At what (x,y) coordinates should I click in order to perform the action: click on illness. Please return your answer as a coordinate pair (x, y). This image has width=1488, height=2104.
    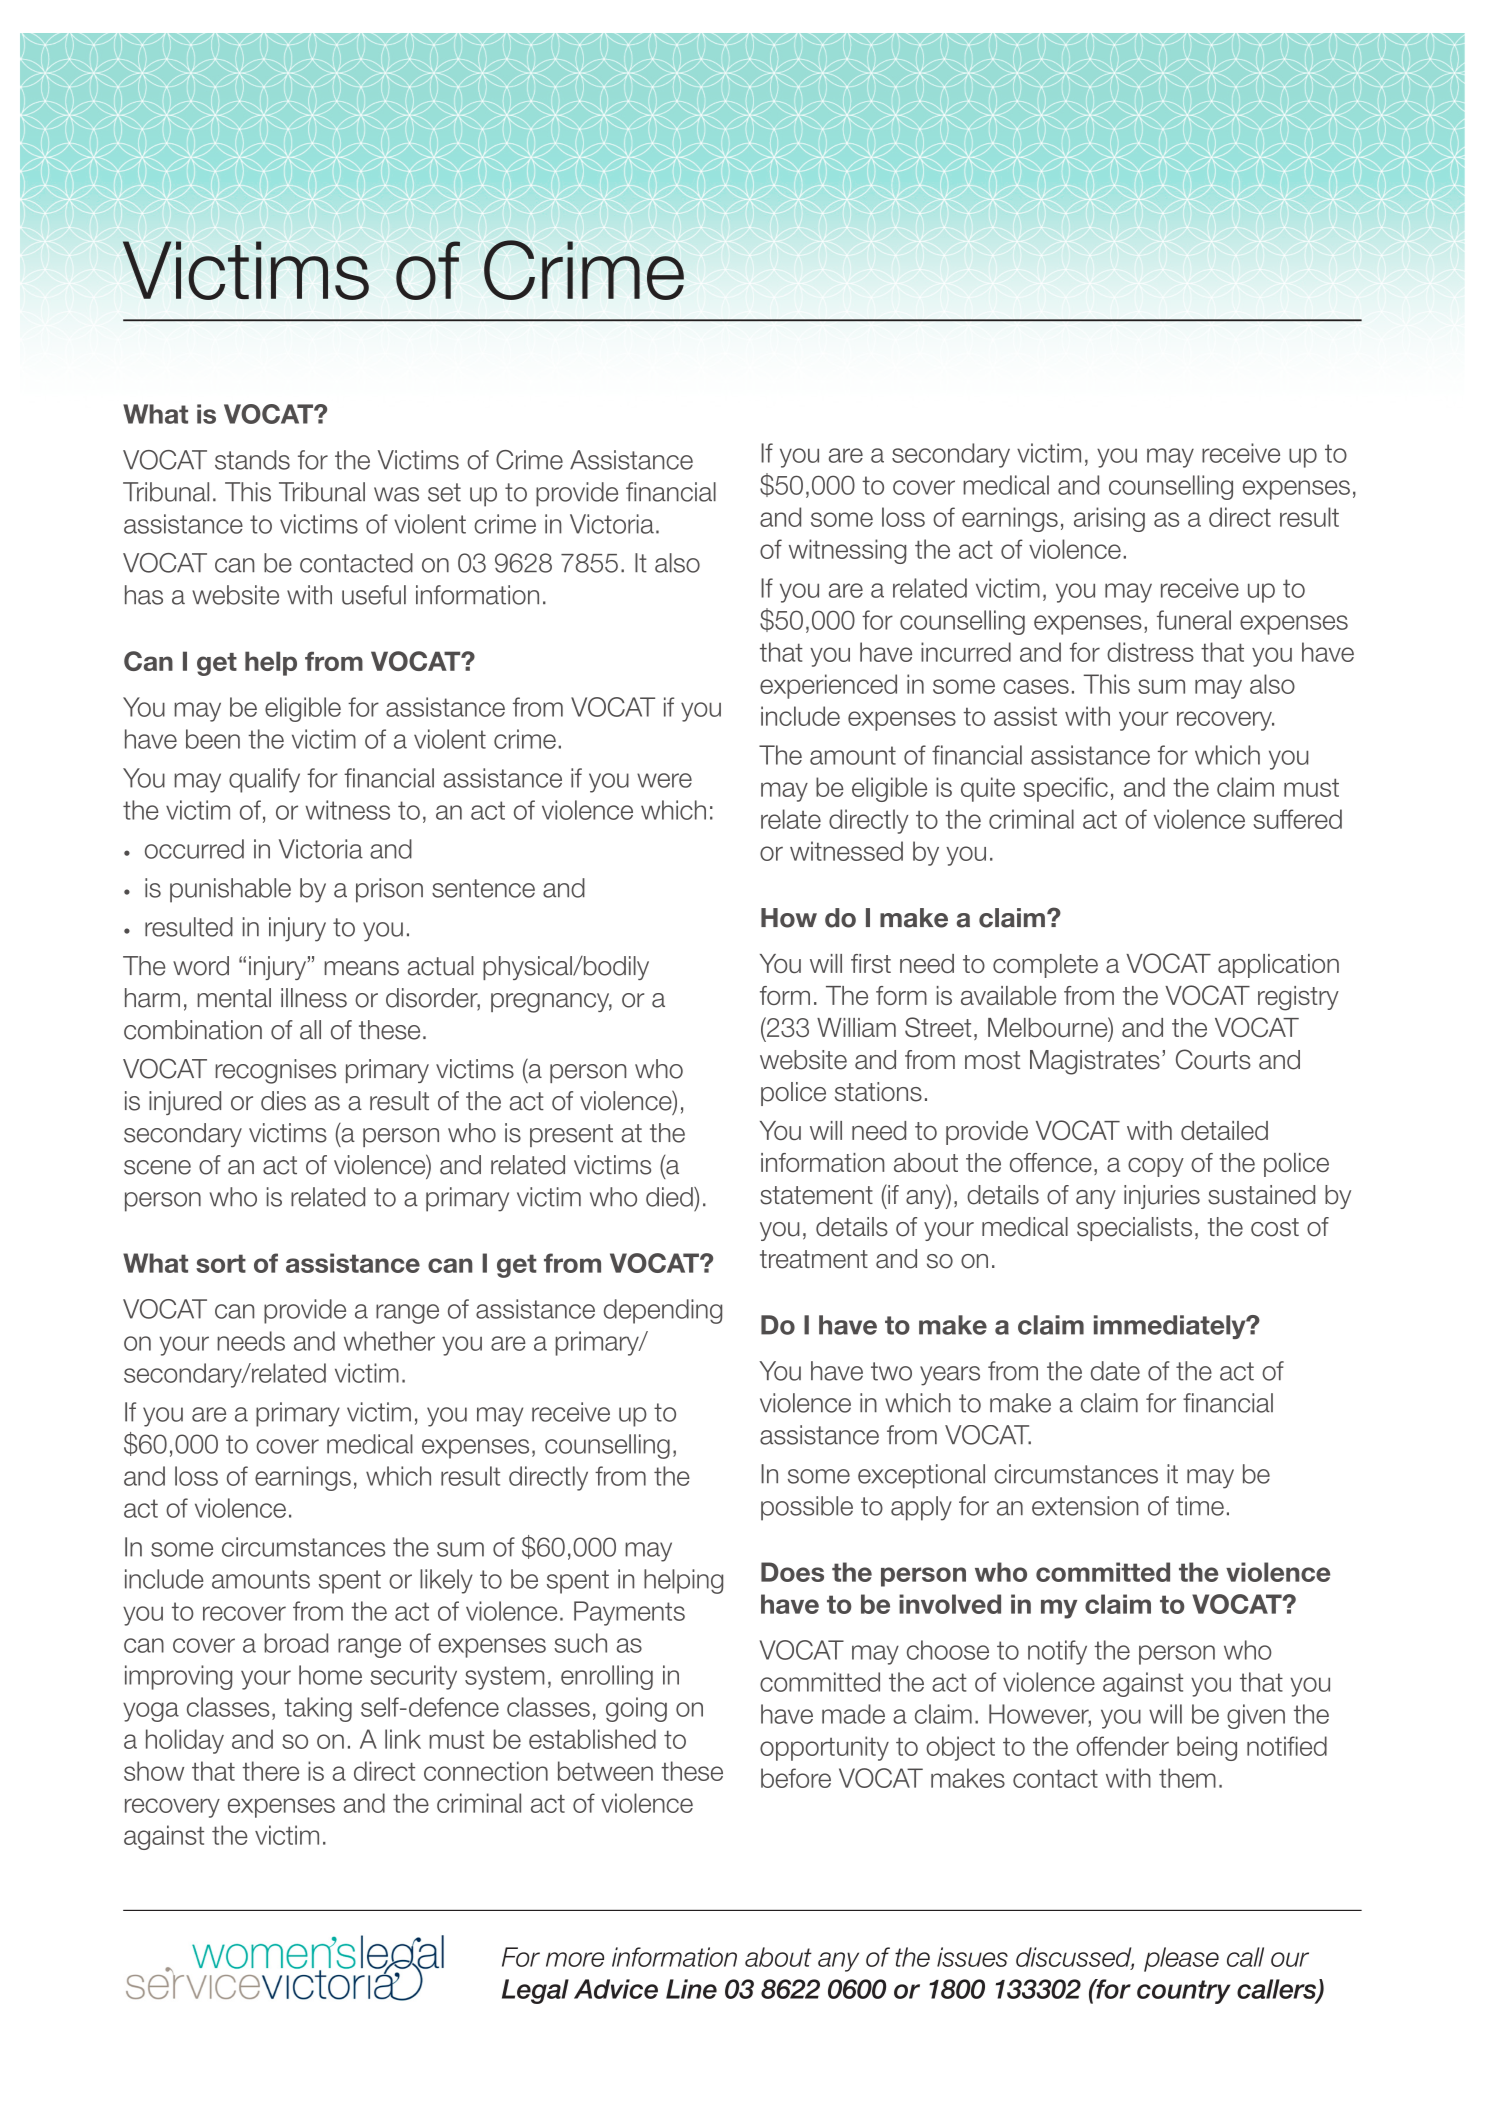
    Looking at the image, I should click on (314, 998).
